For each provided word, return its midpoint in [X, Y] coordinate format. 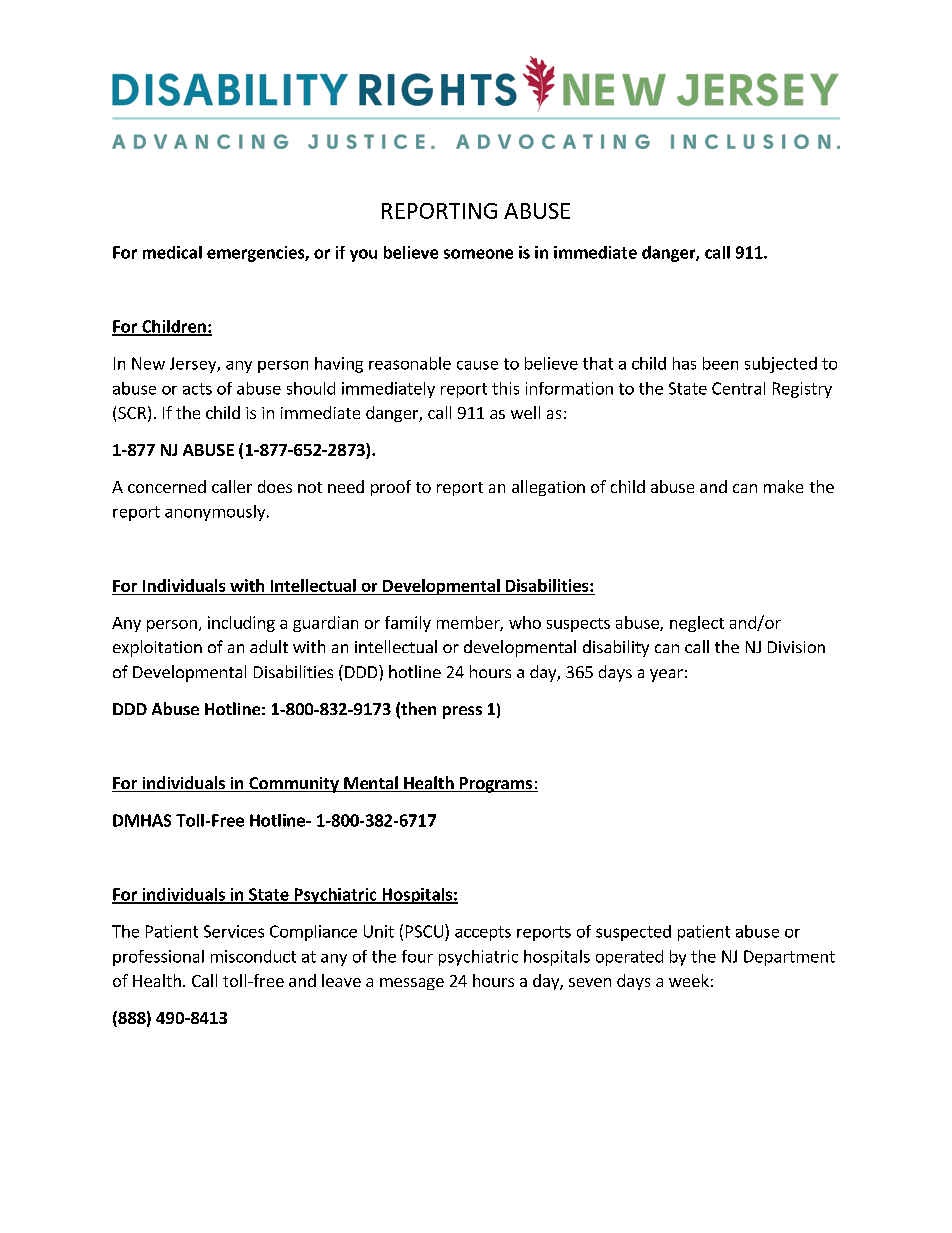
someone [478, 254]
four [417, 956]
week [689, 980]
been [720, 363]
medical [172, 252]
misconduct [253, 956]
